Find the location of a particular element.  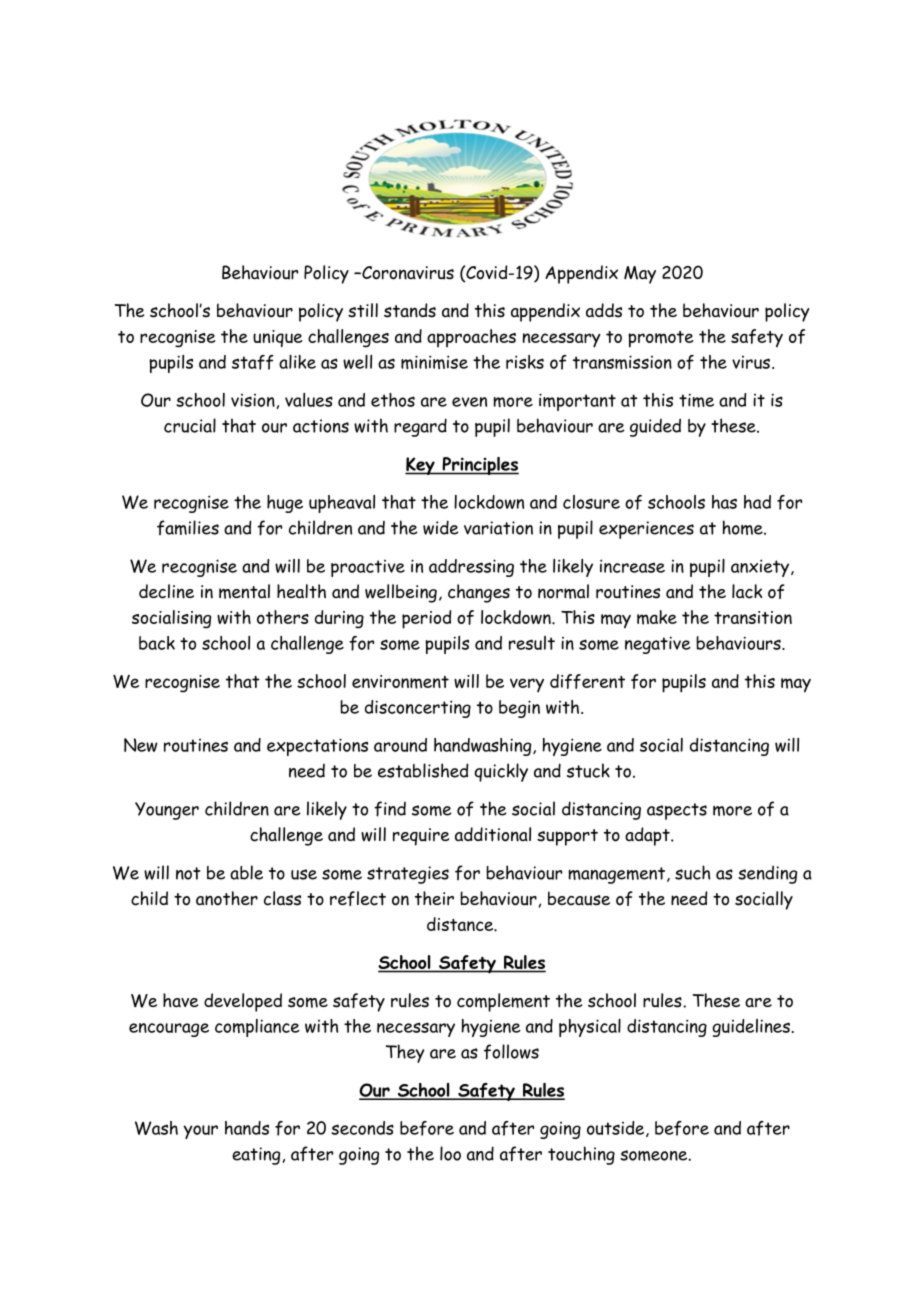

another is located at coordinates (227, 898).
